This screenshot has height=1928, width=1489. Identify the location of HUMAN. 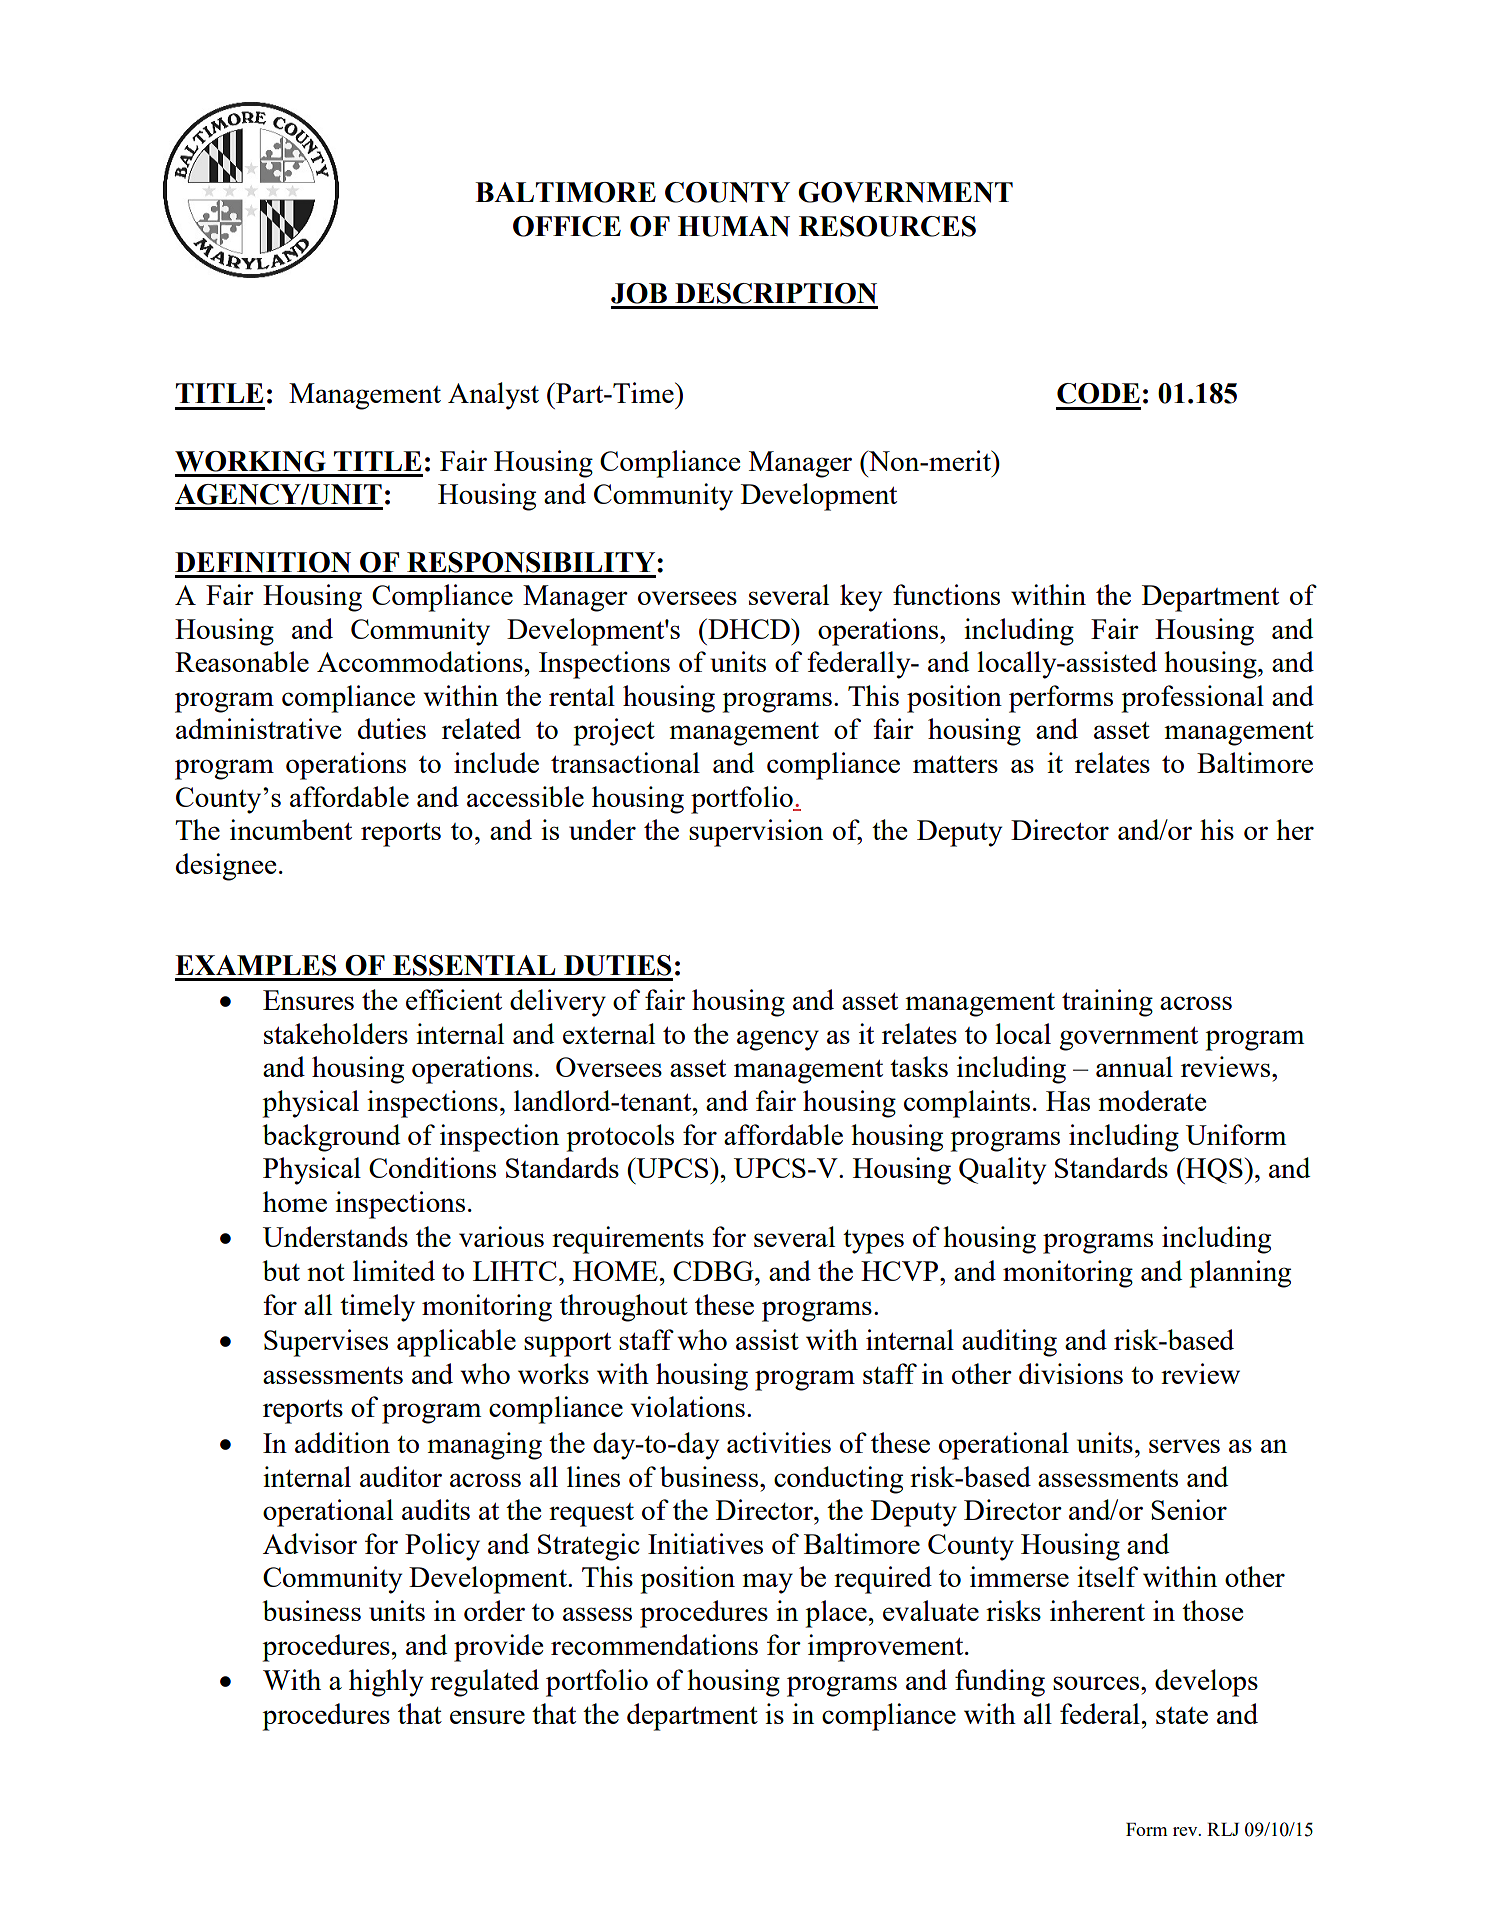
(734, 226).
